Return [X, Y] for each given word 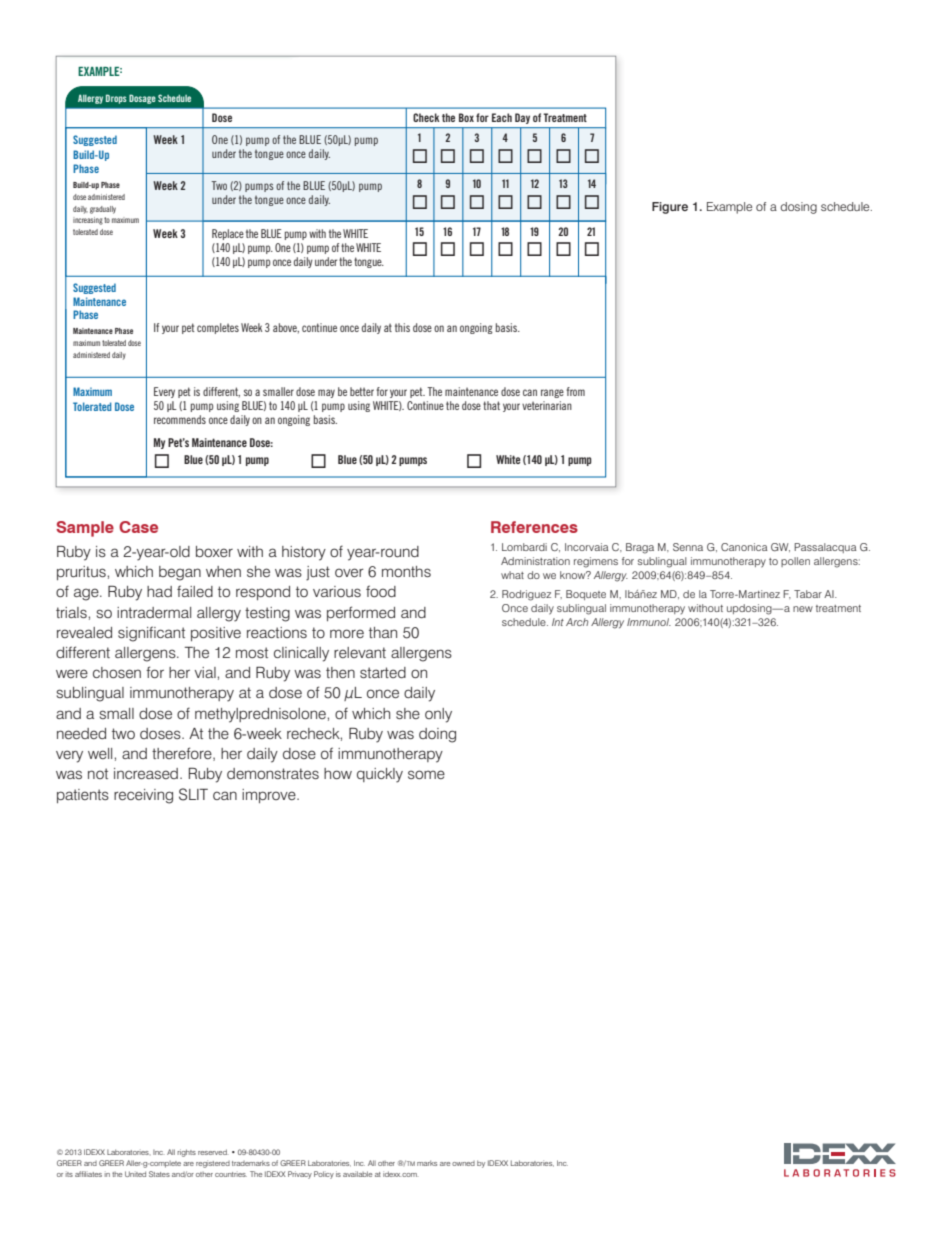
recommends [180, 419]
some [426, 774]
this [402, 327]
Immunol [649, 622]
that [491, 405]
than [383, 632]
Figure [670, 208]
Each [502, 117]
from [575, 391]
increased [146, 773]
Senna [688, 547]
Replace [228, 234]
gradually [103, 210]
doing [437, 735]
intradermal [154, 612]
